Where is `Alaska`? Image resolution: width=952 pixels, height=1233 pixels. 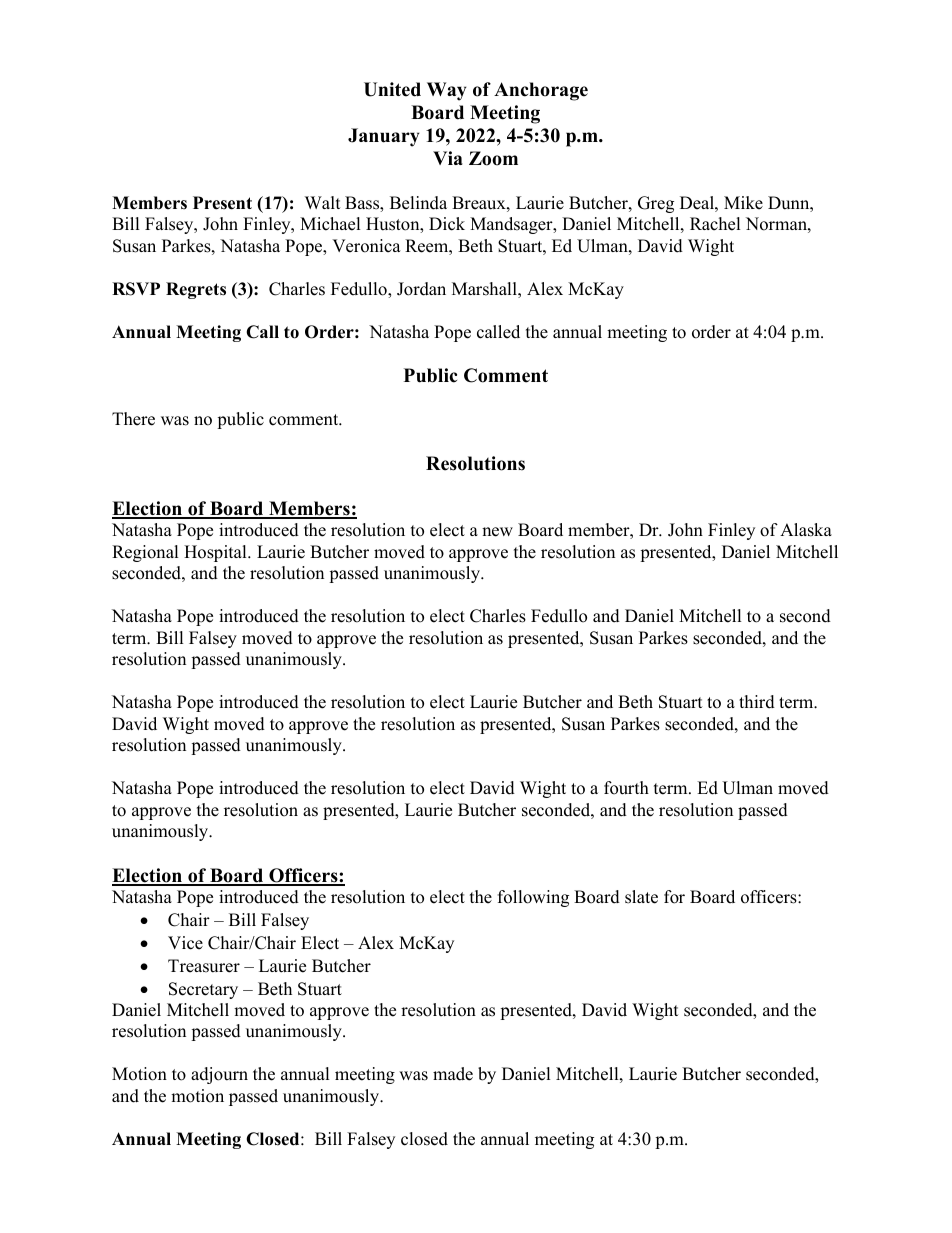 Alaska is located at coordinates (806, 530).
